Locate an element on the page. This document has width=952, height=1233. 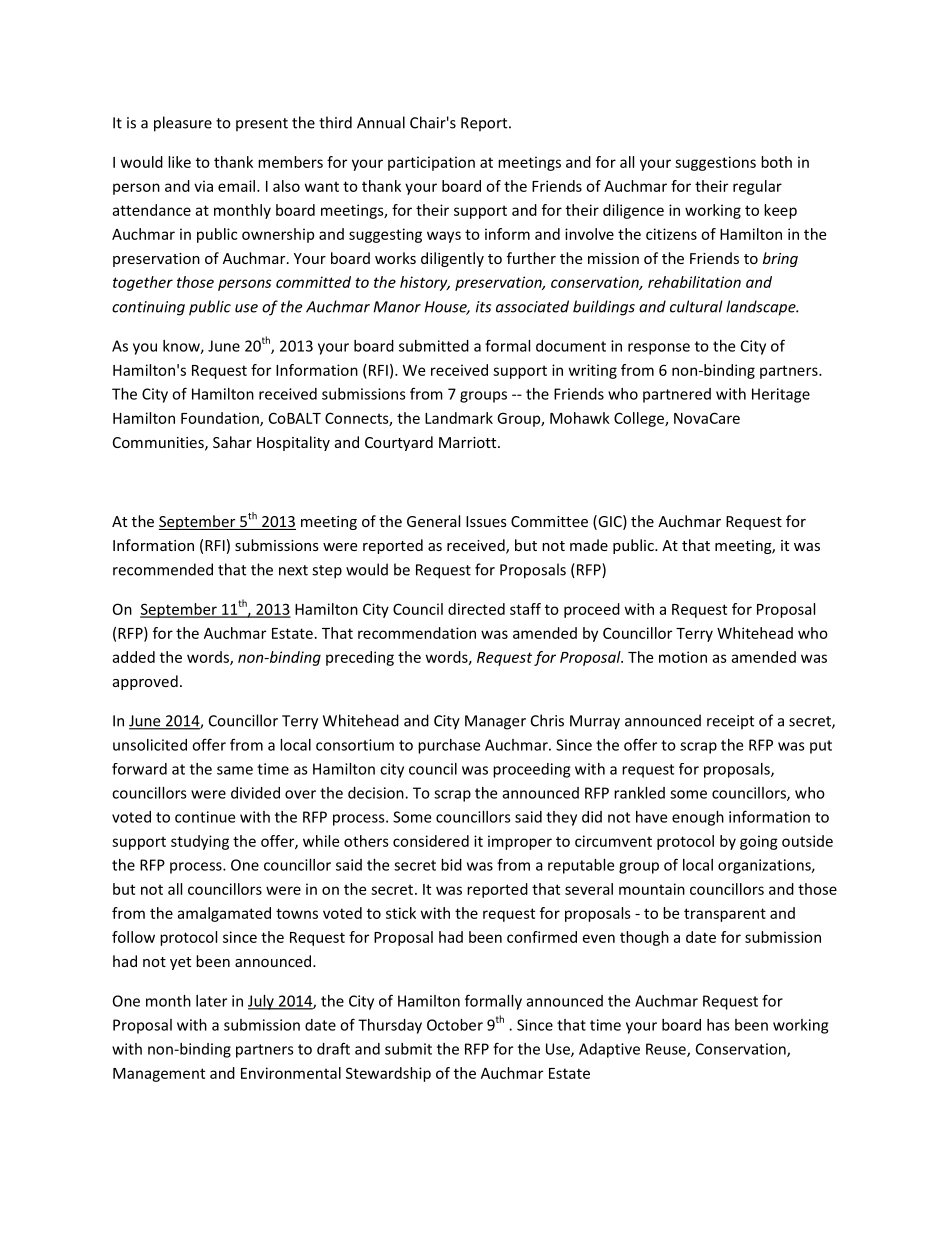
purchase is located at coordinates (449, 746).
